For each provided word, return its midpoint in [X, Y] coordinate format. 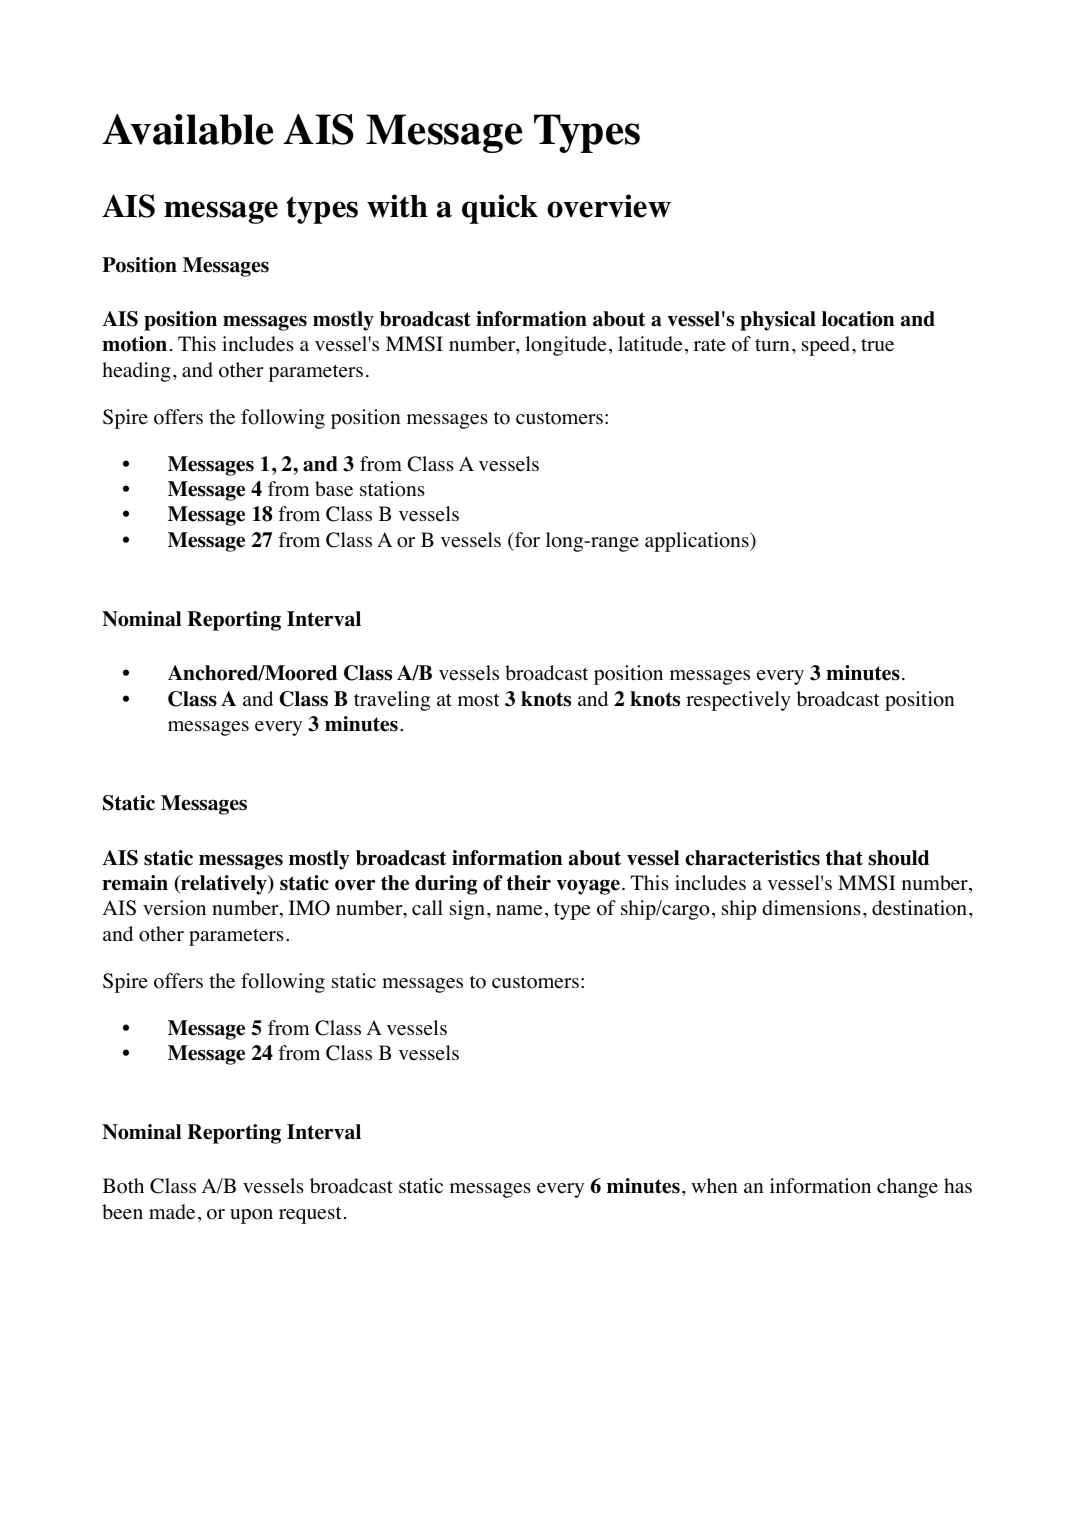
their [529, 883]
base [334, 489]
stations [392, 489]
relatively [224, 885]
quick [500, 209]
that [844, 858]
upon [251, 1216]
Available [187, 129]
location [858, 319]
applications [698, 542]
